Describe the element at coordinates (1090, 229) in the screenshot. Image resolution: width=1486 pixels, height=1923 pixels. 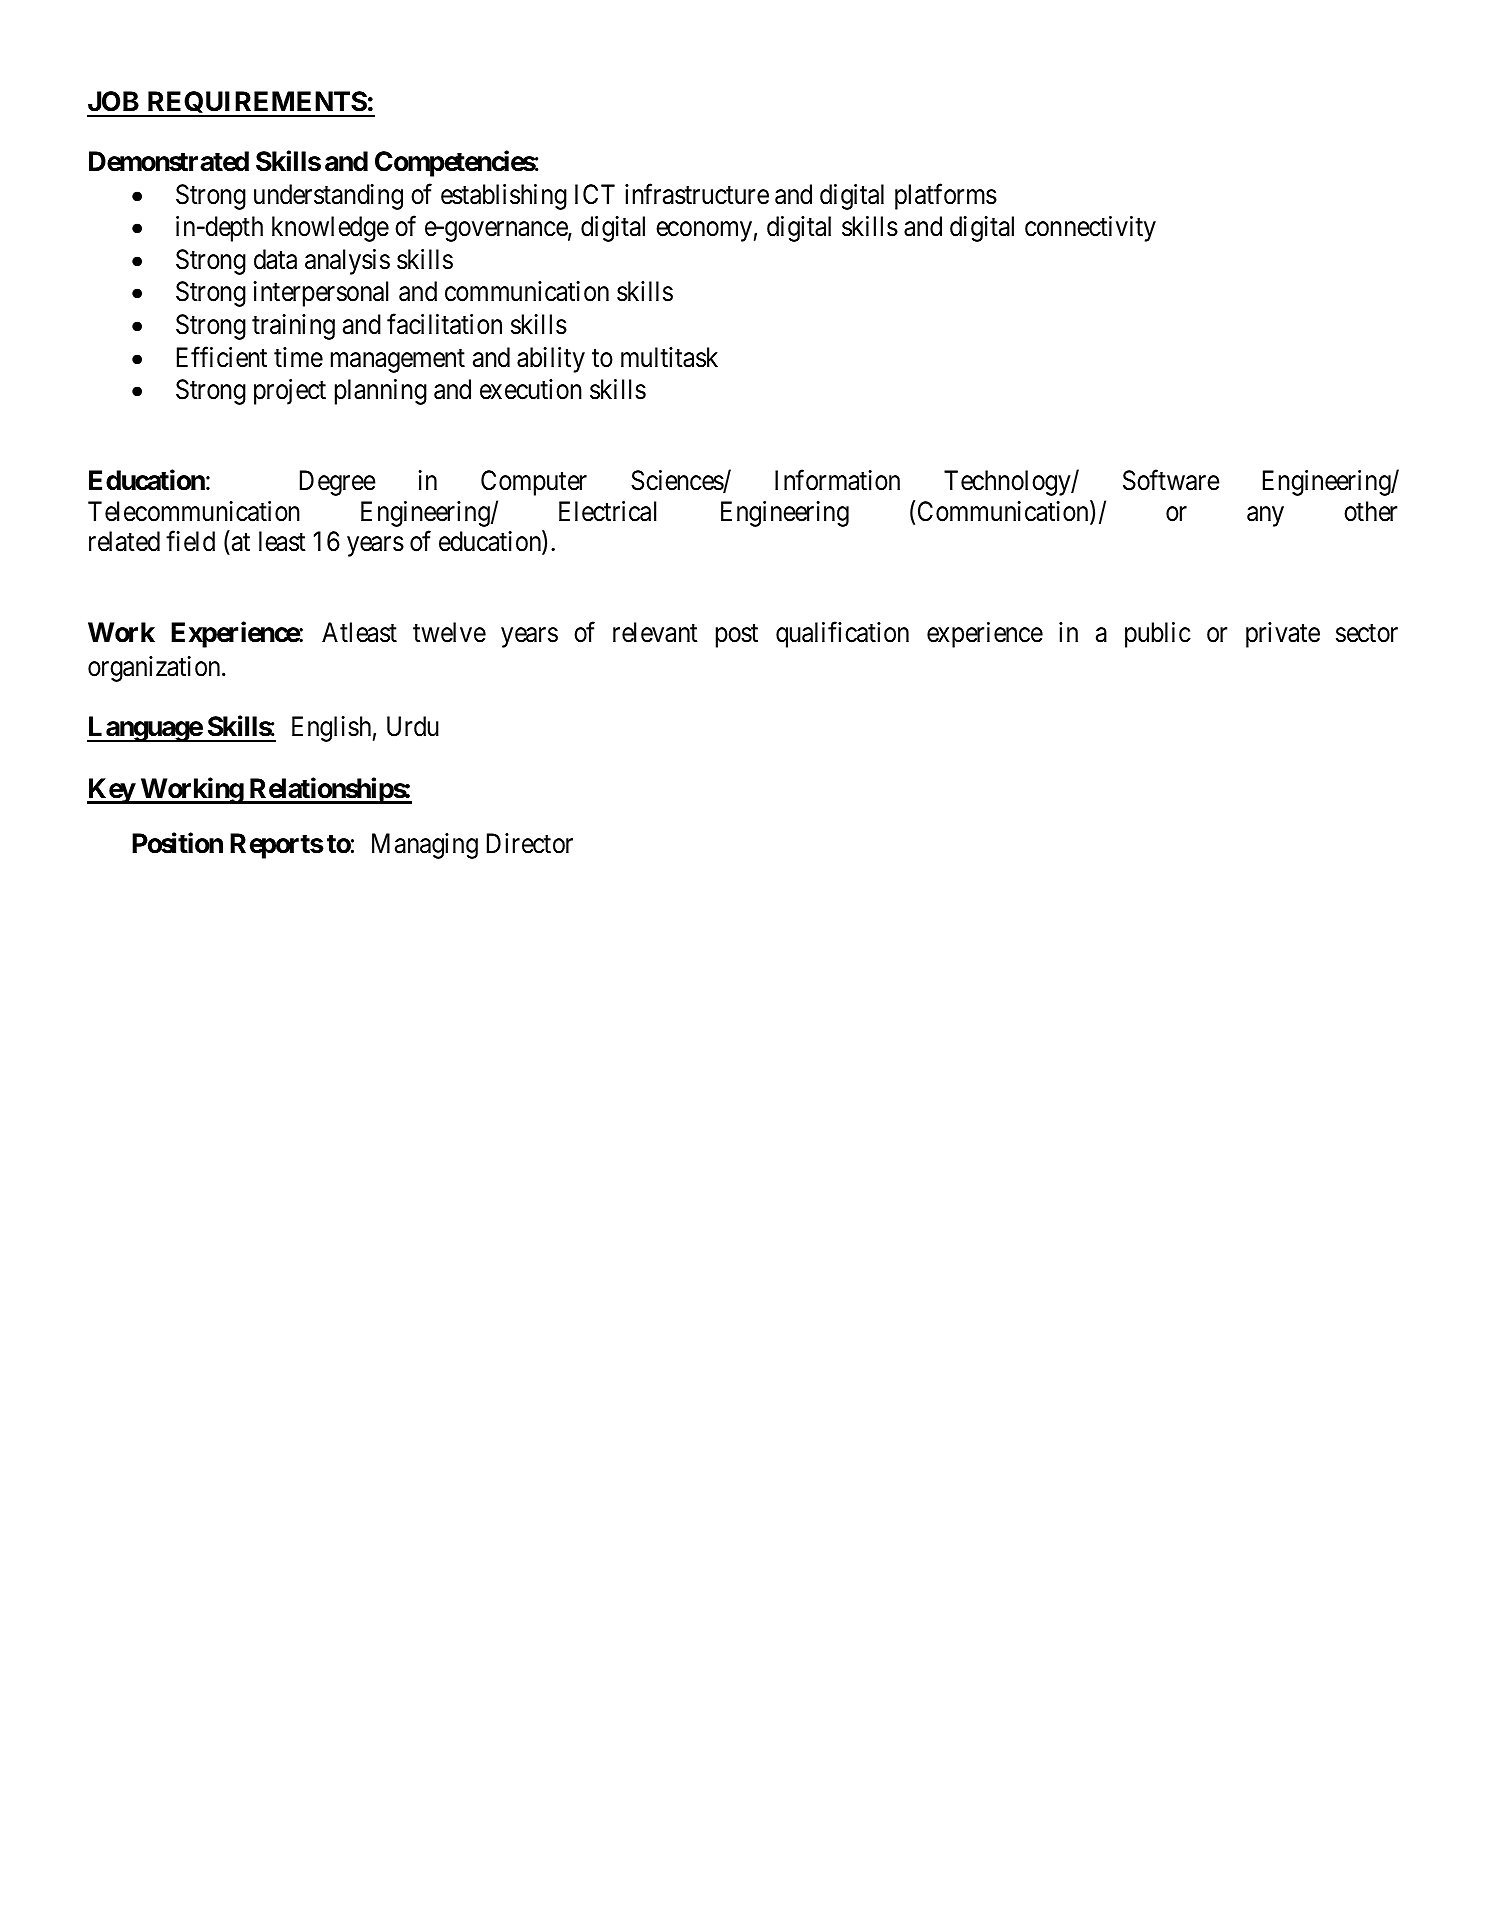
I see `connectivity` at that location.
